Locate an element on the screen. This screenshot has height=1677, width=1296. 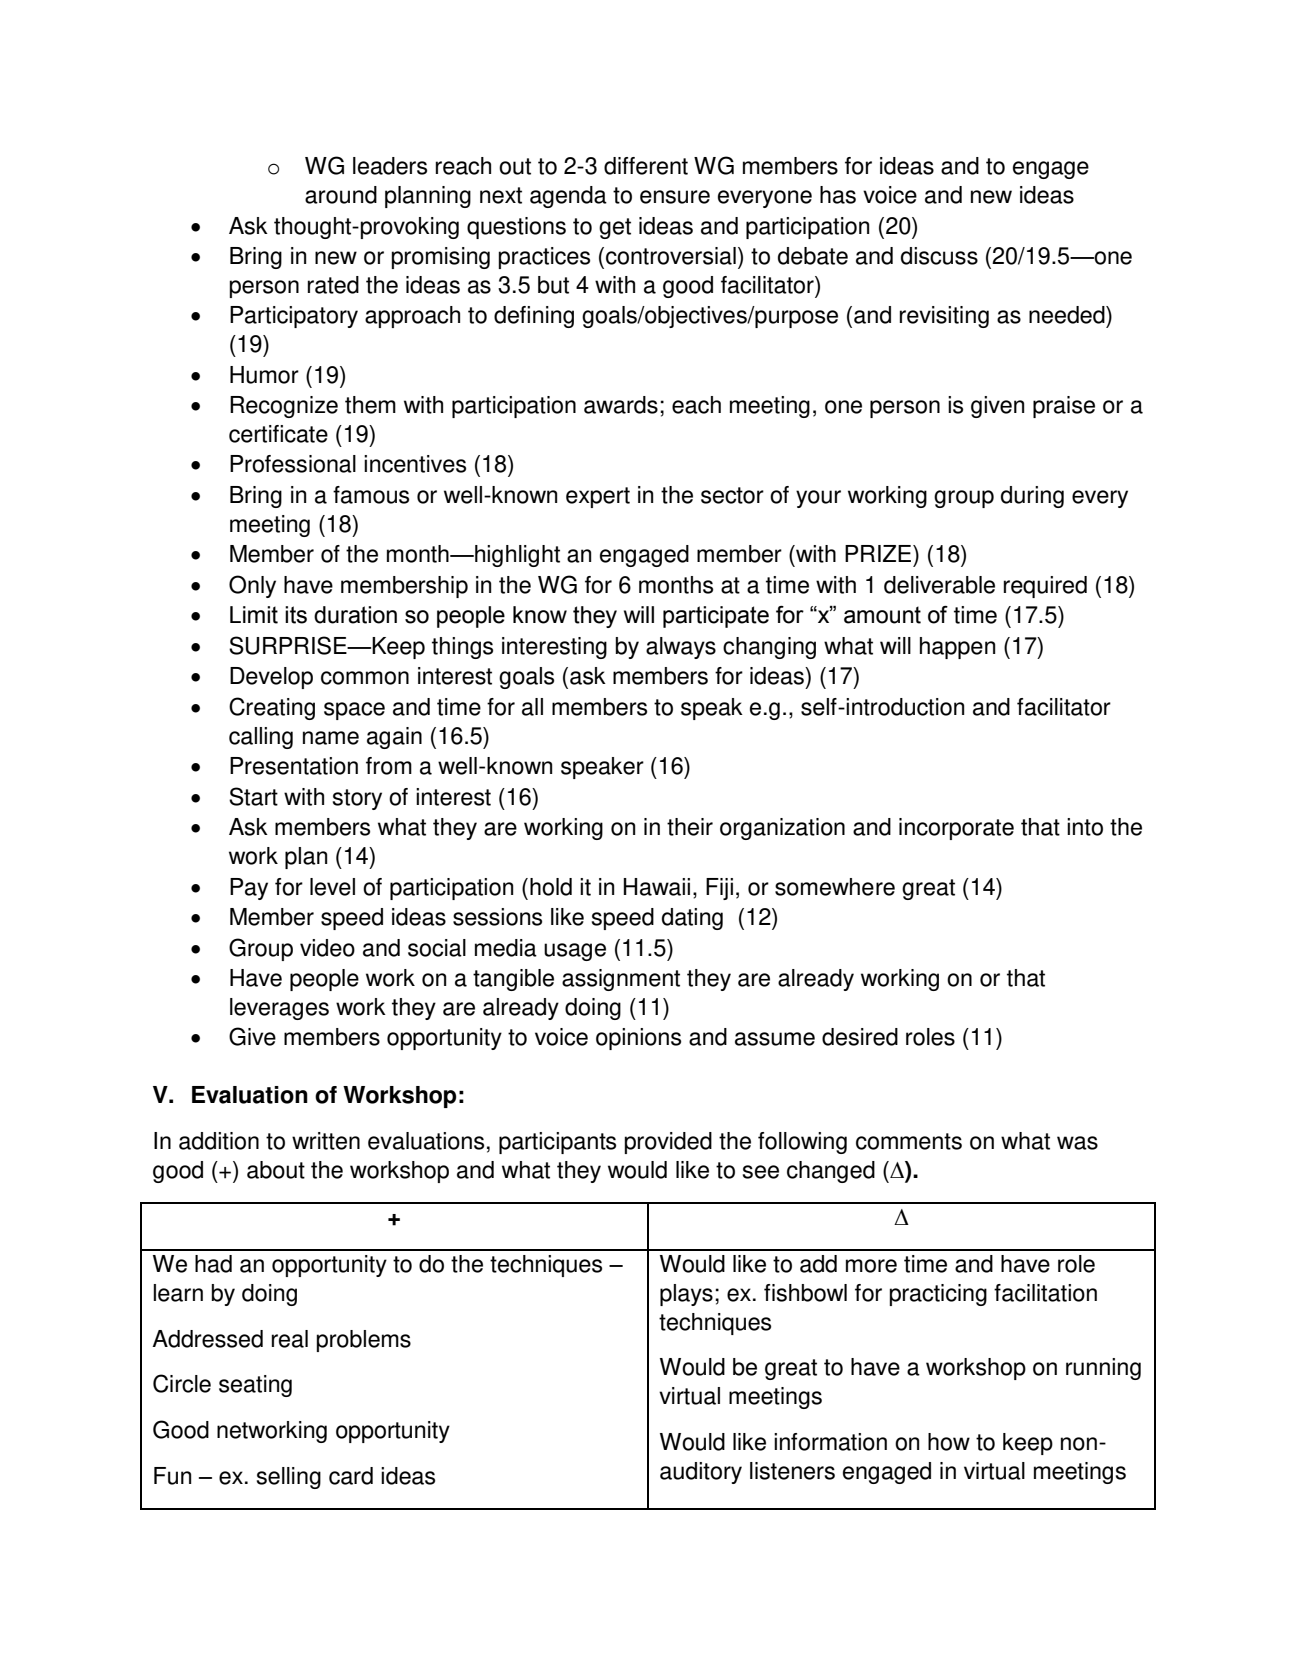
written is located at coordinates (326, 1141).
